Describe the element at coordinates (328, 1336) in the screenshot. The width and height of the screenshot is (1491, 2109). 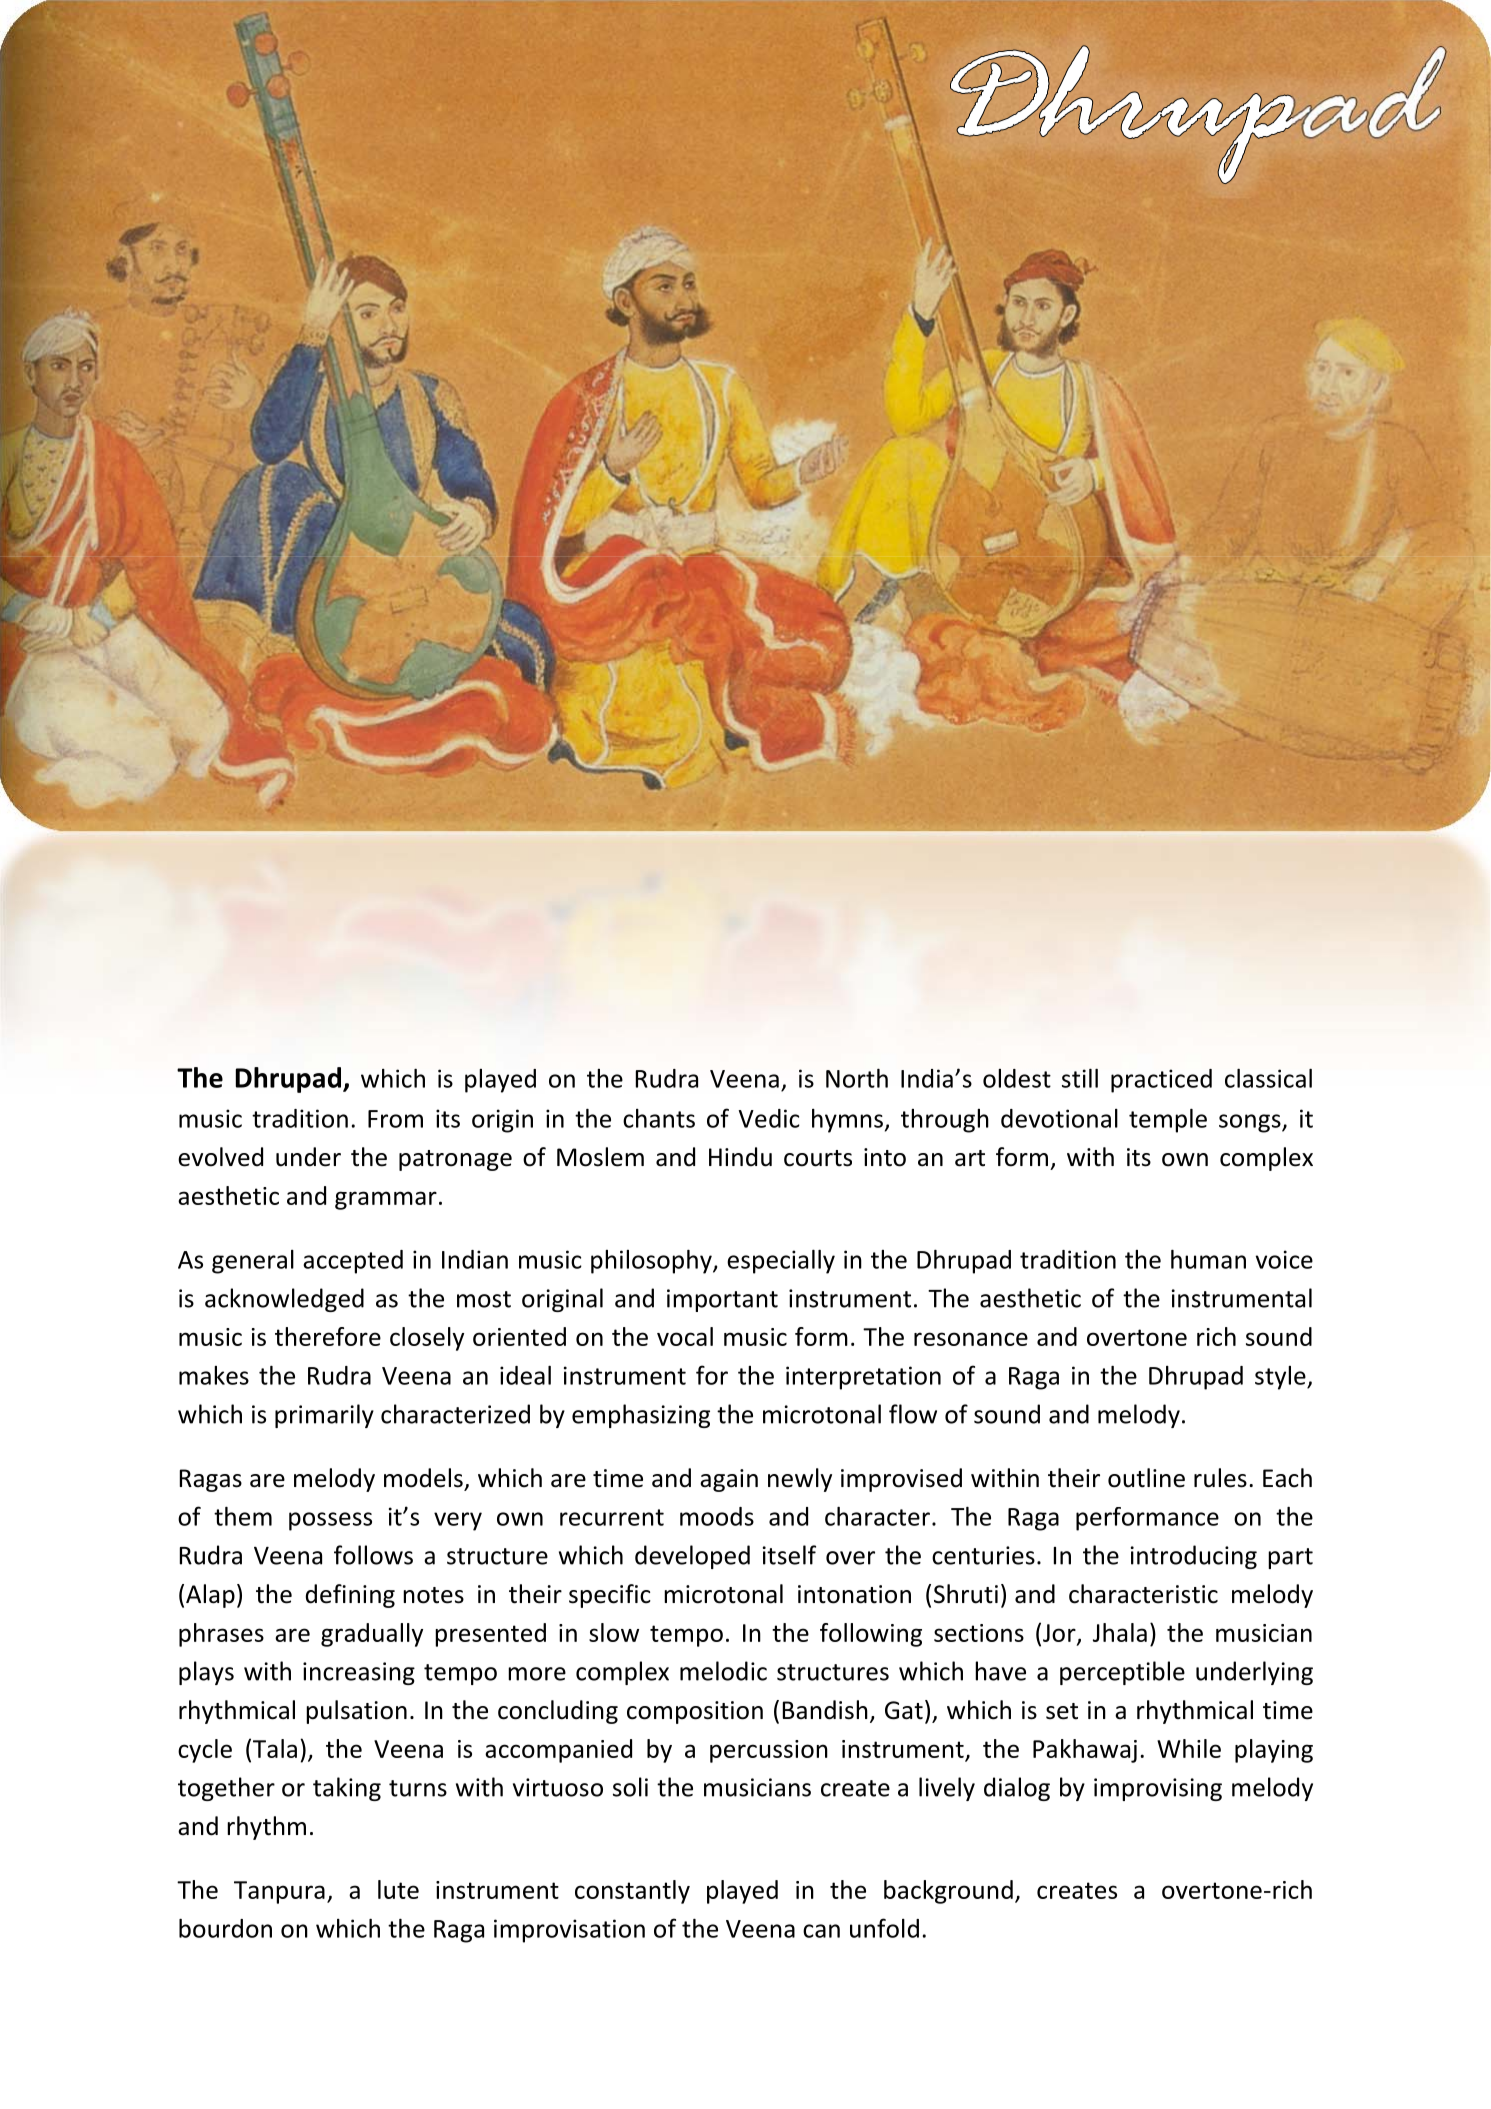
I see `therefore` at that location.
